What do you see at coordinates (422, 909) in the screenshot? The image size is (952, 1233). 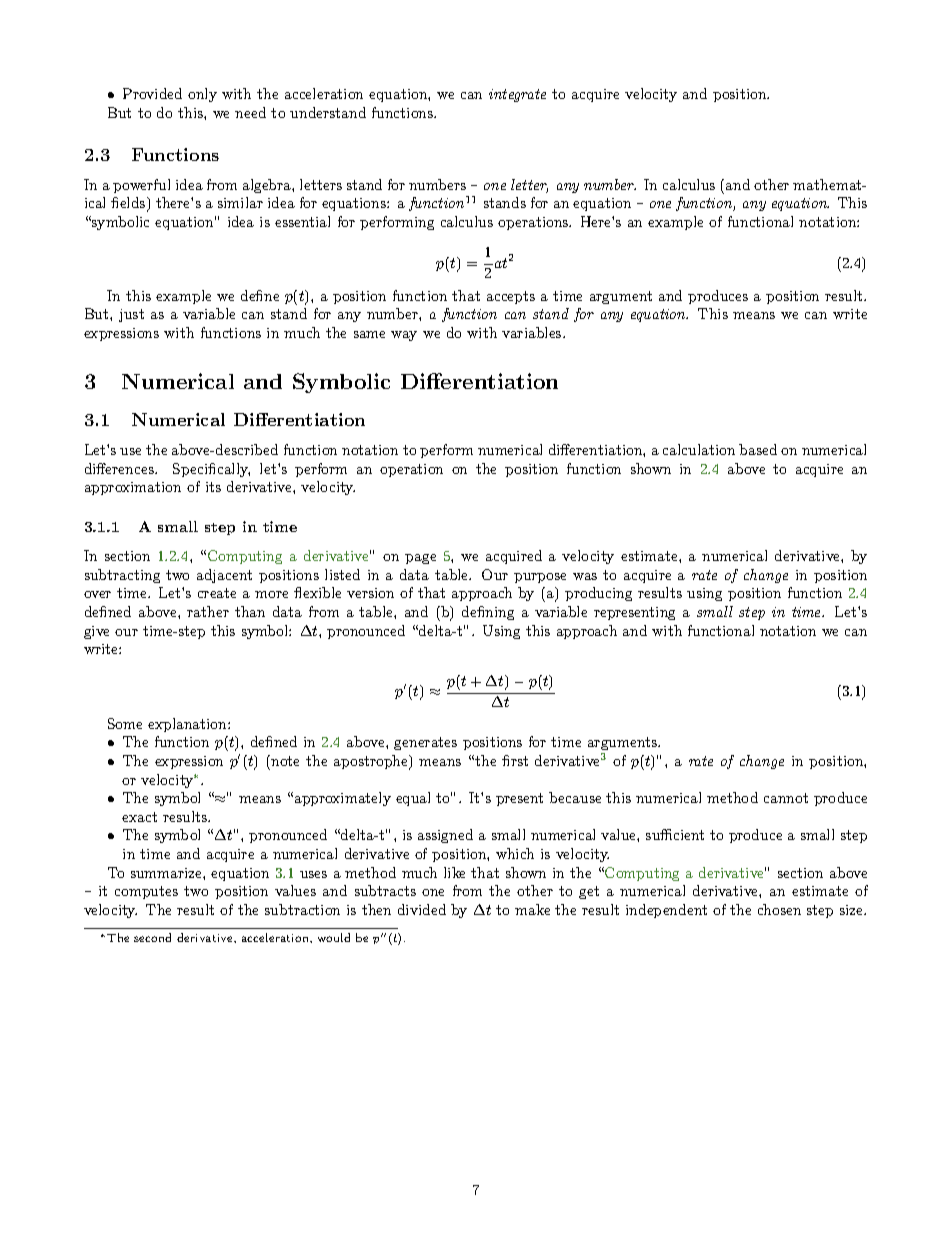 I see `divided` at bounding box center [422, 909].
